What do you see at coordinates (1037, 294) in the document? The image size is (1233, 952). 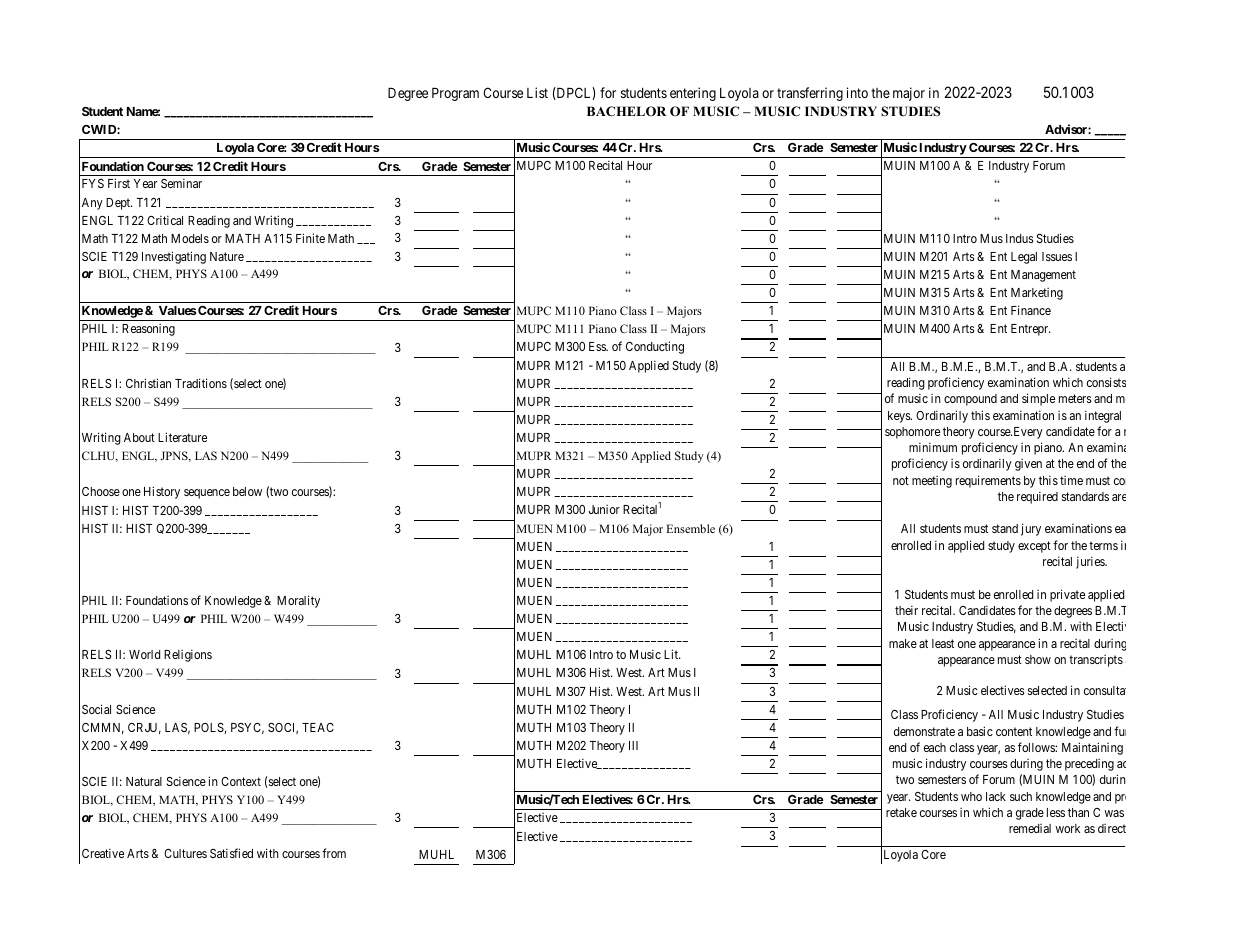 I see `Marketing` at bounding box center [1037, 294].
